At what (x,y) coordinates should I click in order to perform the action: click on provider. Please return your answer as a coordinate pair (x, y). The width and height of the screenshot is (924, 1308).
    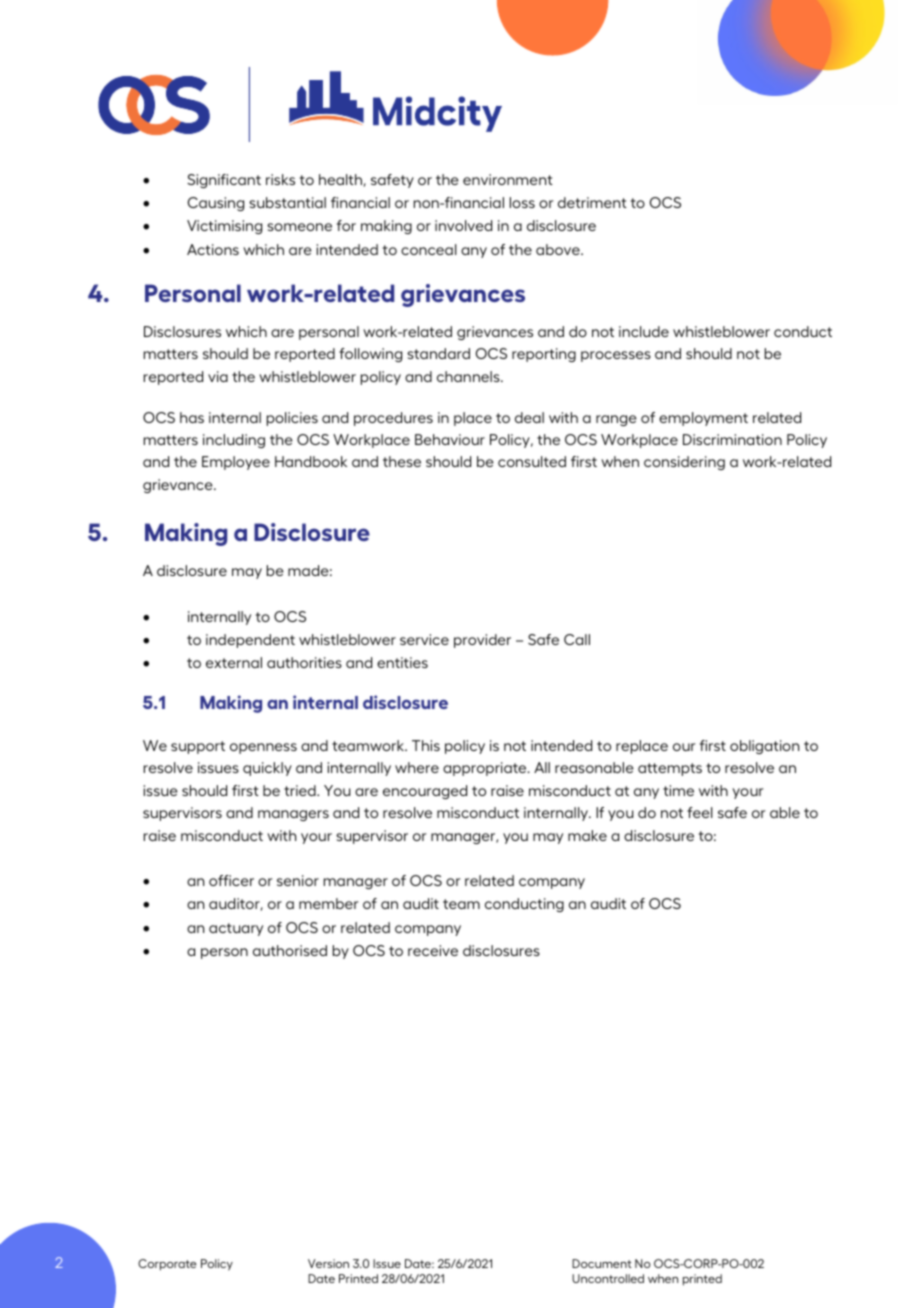
    Looking at the image, I should click on (482, 641).
